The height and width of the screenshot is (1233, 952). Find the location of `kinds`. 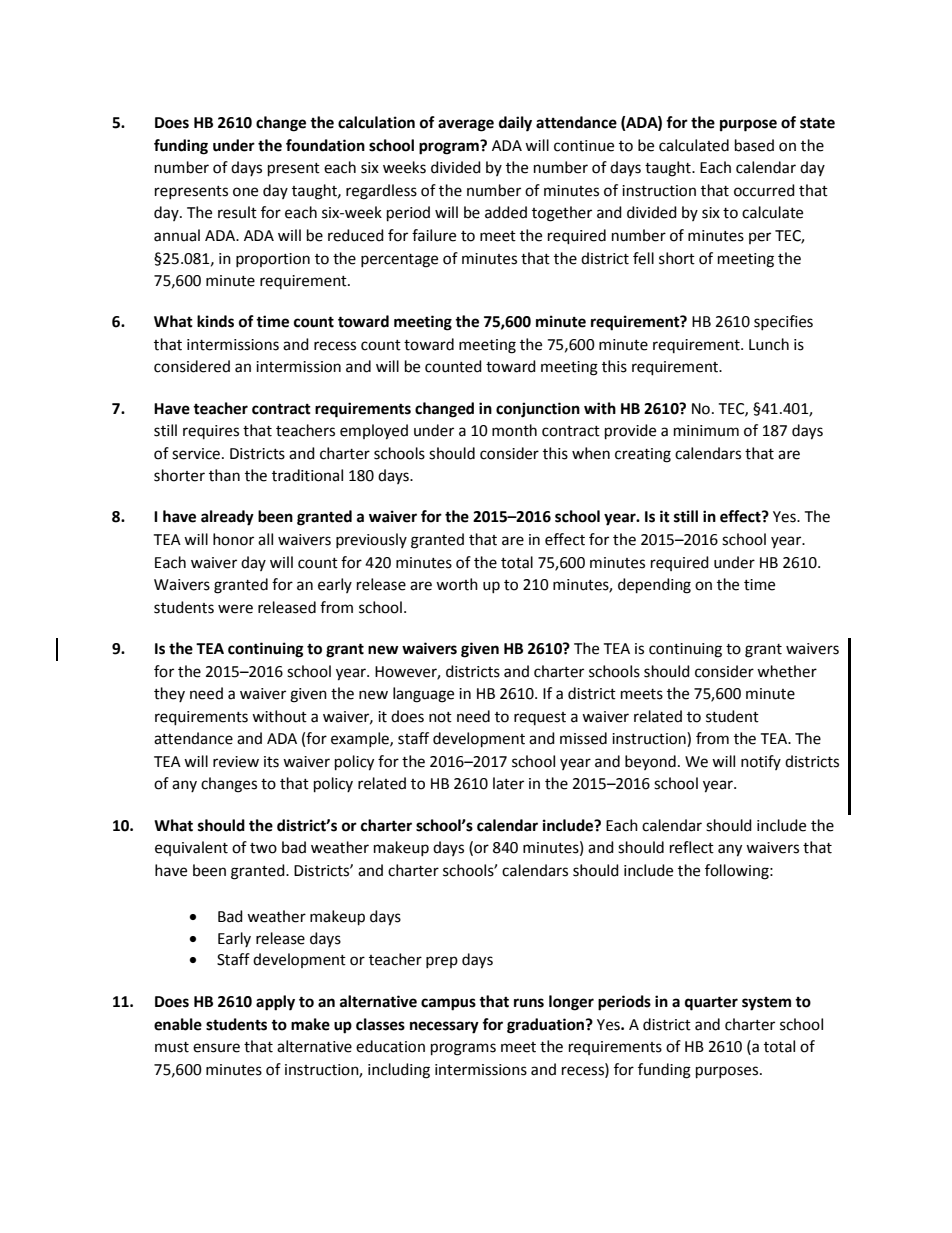

kinds is located at coordinates (215, 321).
